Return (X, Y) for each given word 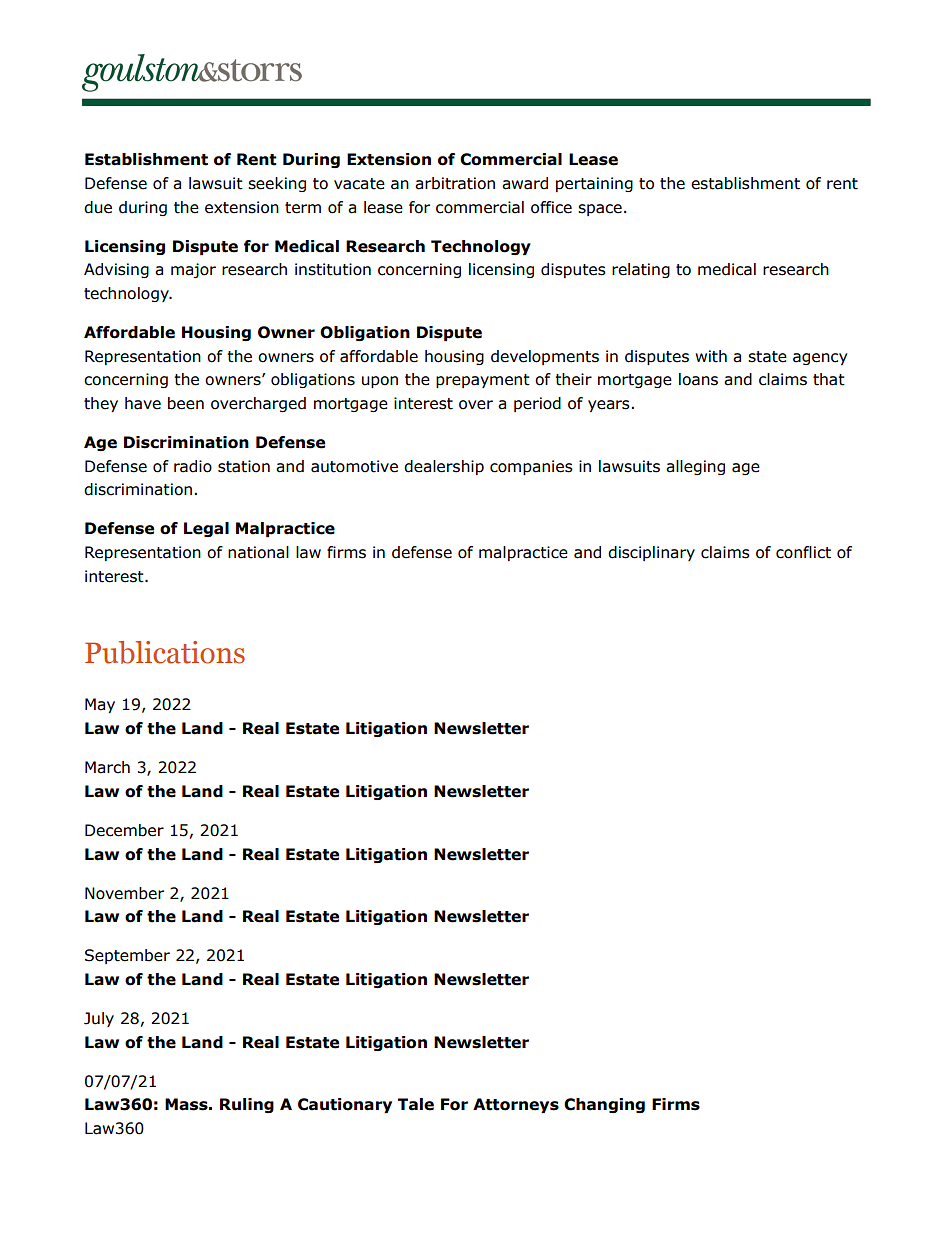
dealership (444, 467)
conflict (803, 552)
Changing (604, 1105)
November (124, 893)
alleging (695, 467)
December (124, 830)
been (186, 403)
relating (641, 270)
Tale (416, 1104)
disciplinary (651, 553)
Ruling (247, 1105)
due (98, 207)
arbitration (455, 183)
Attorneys (516, 1105)
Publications (165, 652)
